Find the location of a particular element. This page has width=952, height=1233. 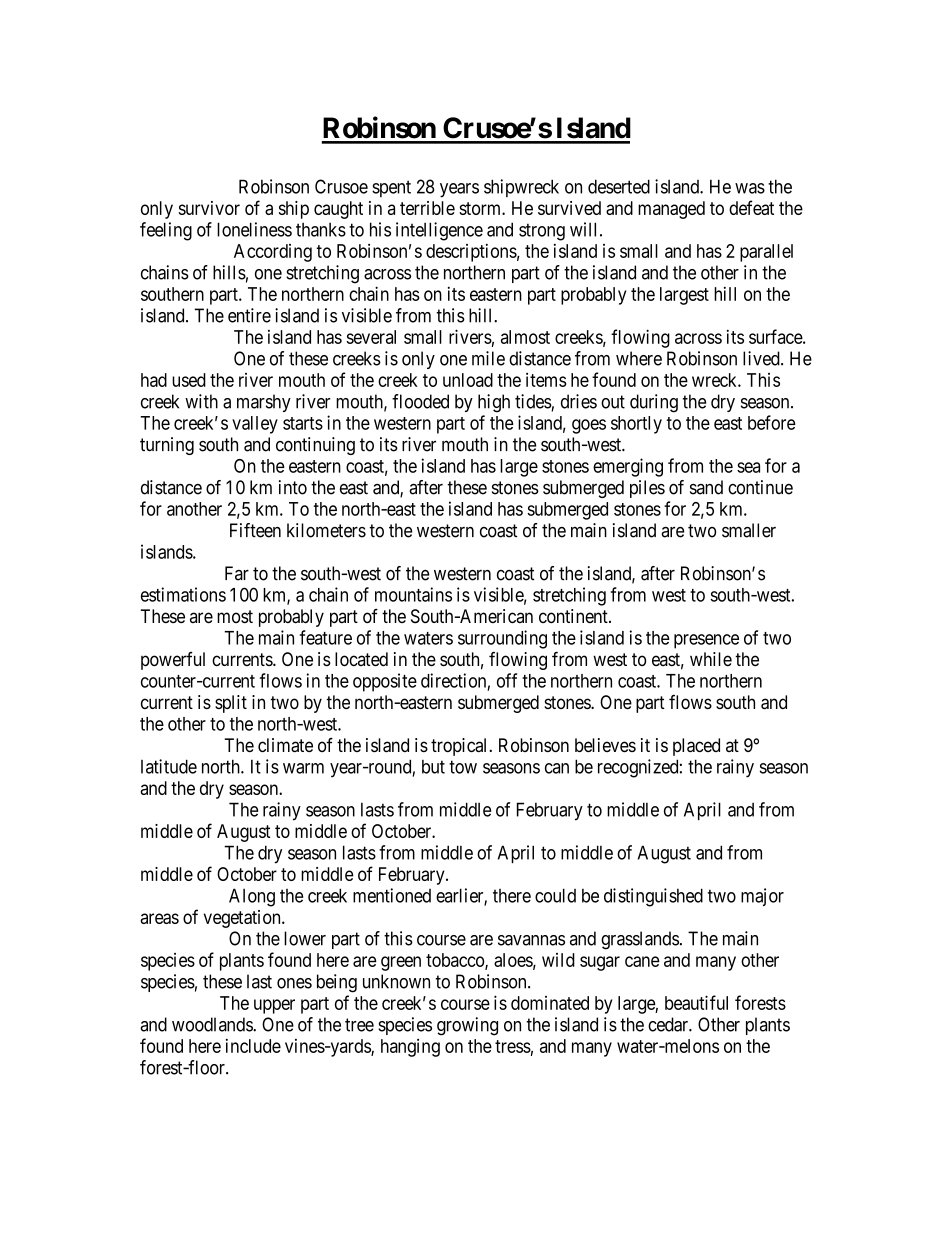

high is located at coordinates (494, 403).
